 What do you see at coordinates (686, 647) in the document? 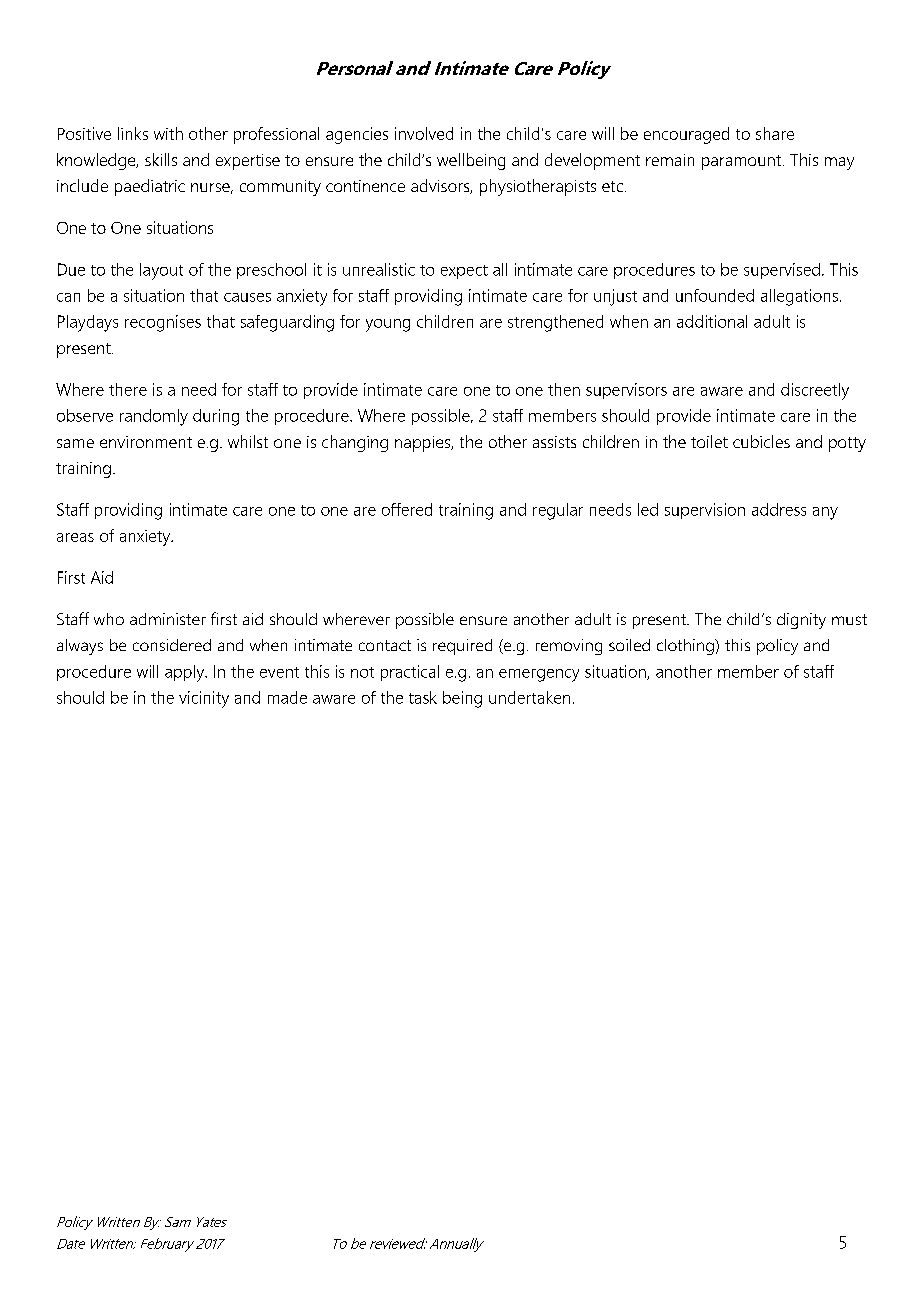
I see `clothing` at bounding box center [686, 647].
